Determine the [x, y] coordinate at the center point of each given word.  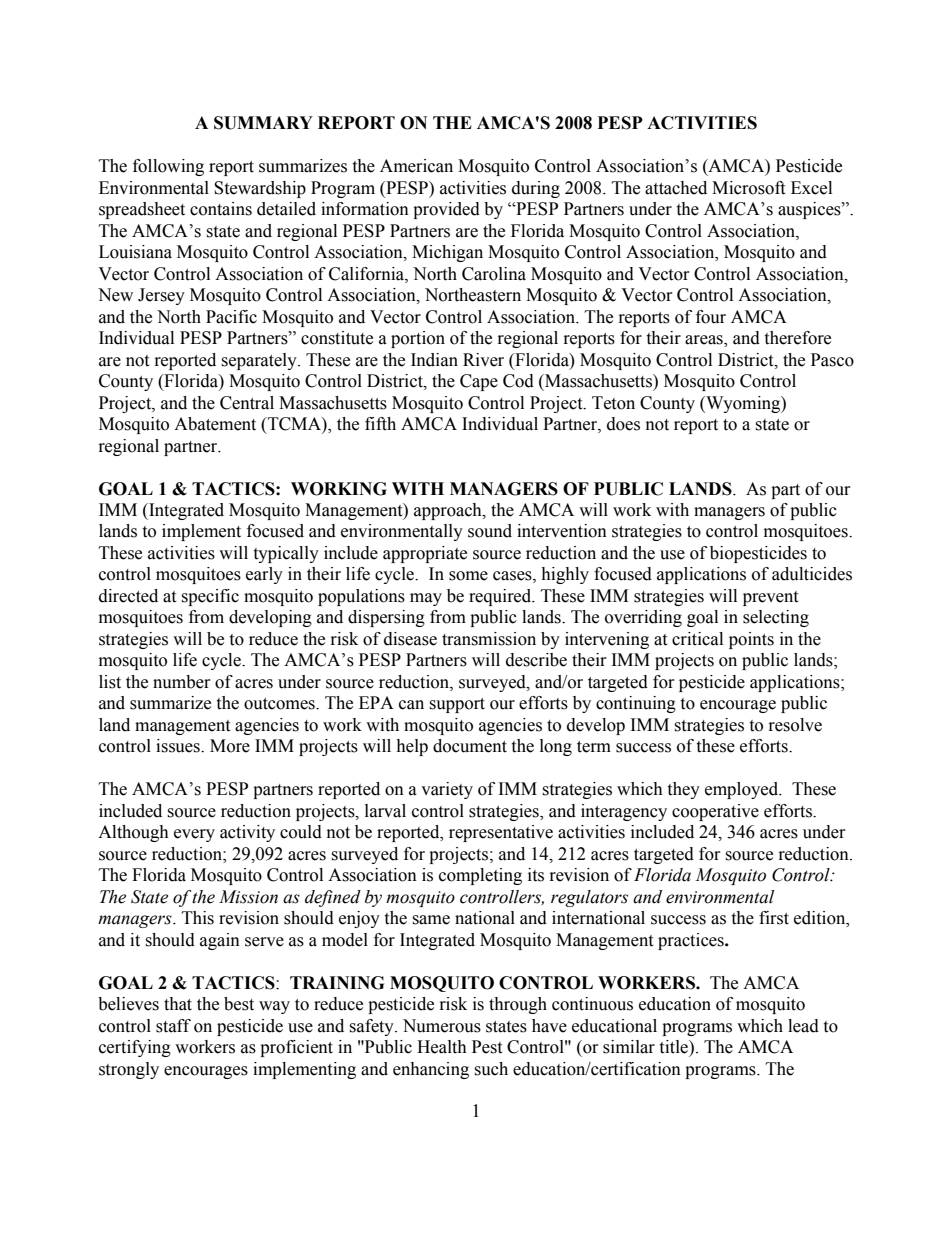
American [416, 166]
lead [803, 1026]
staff [173, 1026]
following [168, 167]
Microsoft [748, 188]
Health [442, 1047]
